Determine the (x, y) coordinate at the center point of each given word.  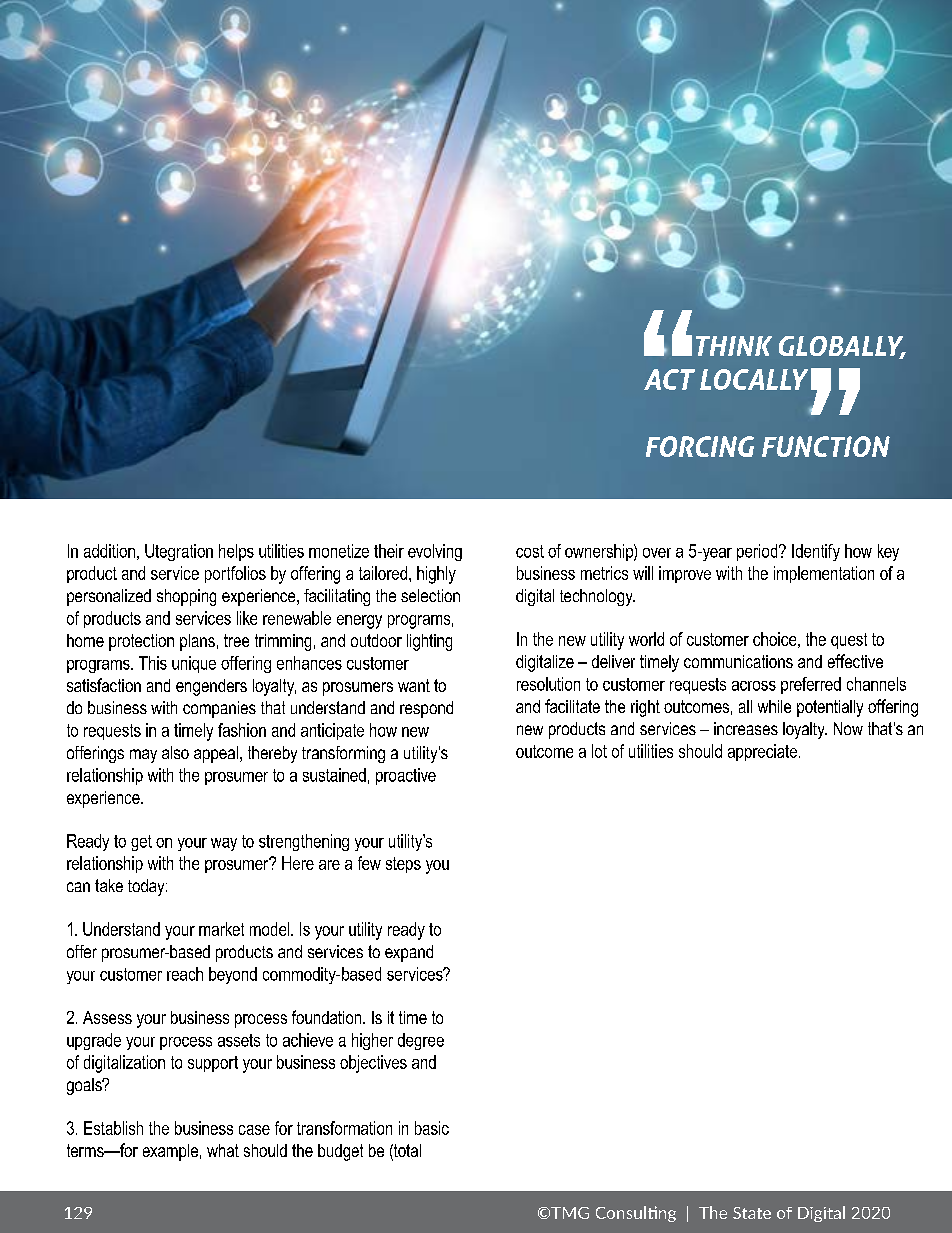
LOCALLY (754, 379)
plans (197, 642)
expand (409, 953)
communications (738, 661)
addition (109, 551)
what (223, 1150)
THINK (734, 346)
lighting (429, 642)
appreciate (762, 752)
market (221, 929)
